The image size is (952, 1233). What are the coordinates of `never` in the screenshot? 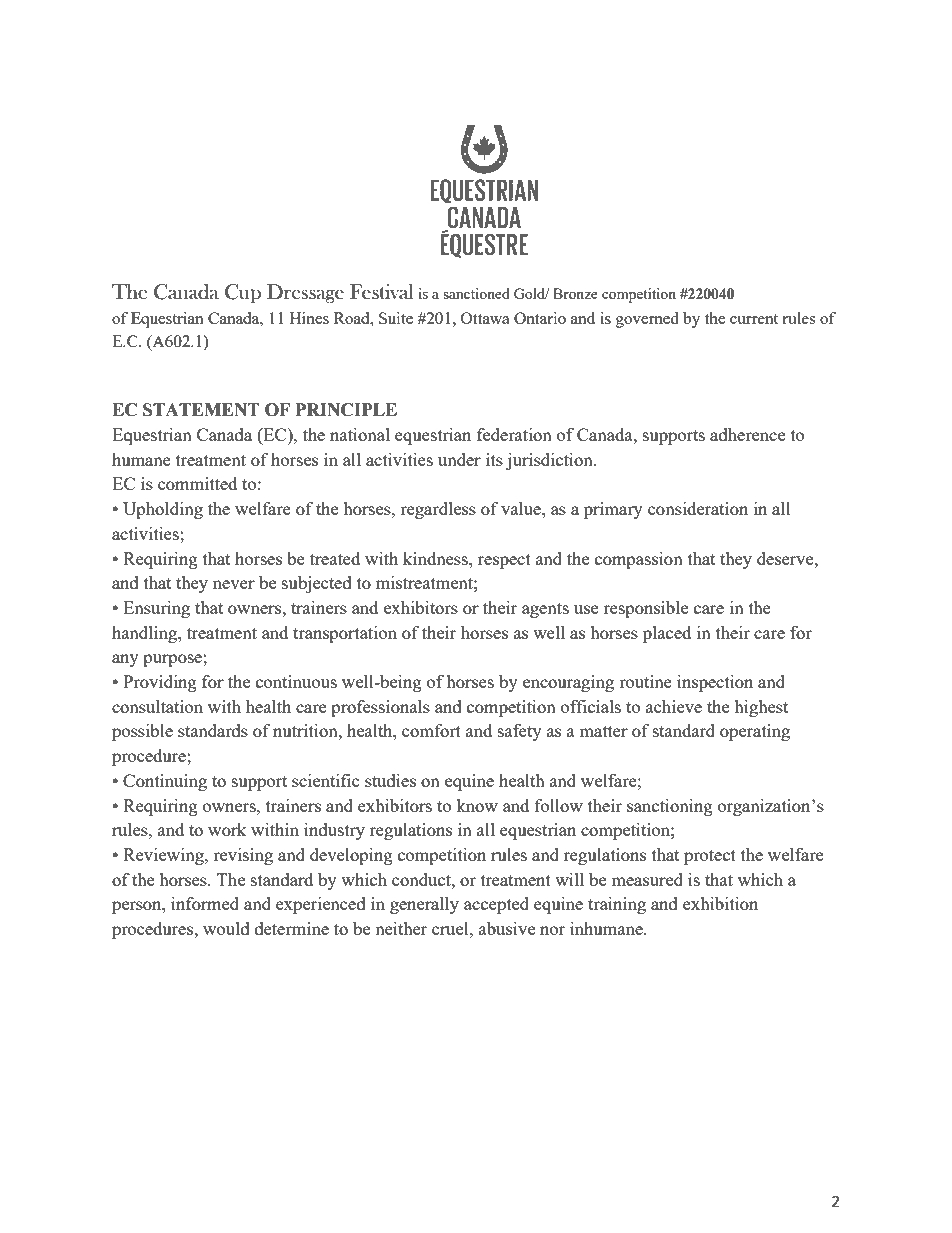 It's located at (234, 584).
